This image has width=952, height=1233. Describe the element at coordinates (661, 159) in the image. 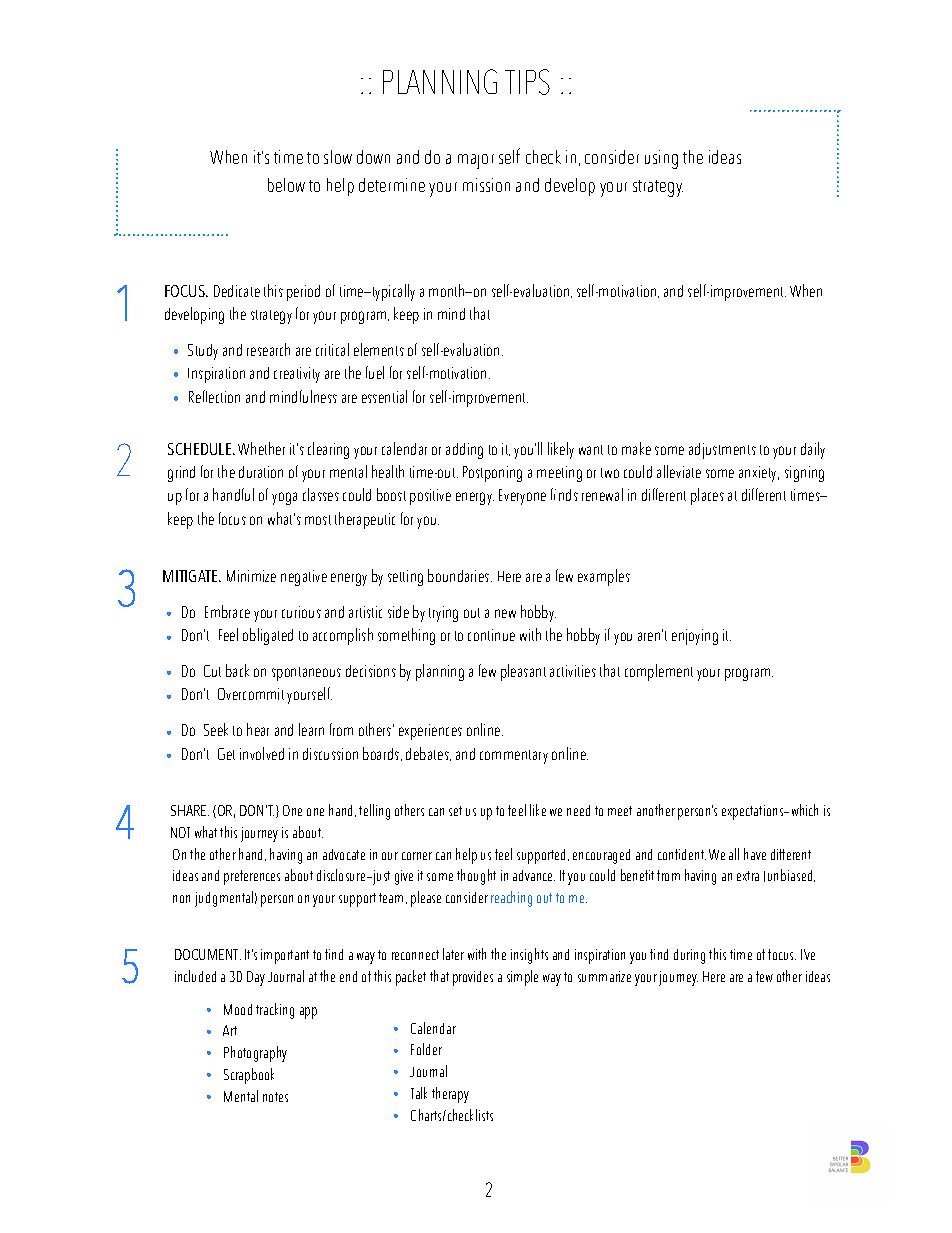

I see `using` at that location.
